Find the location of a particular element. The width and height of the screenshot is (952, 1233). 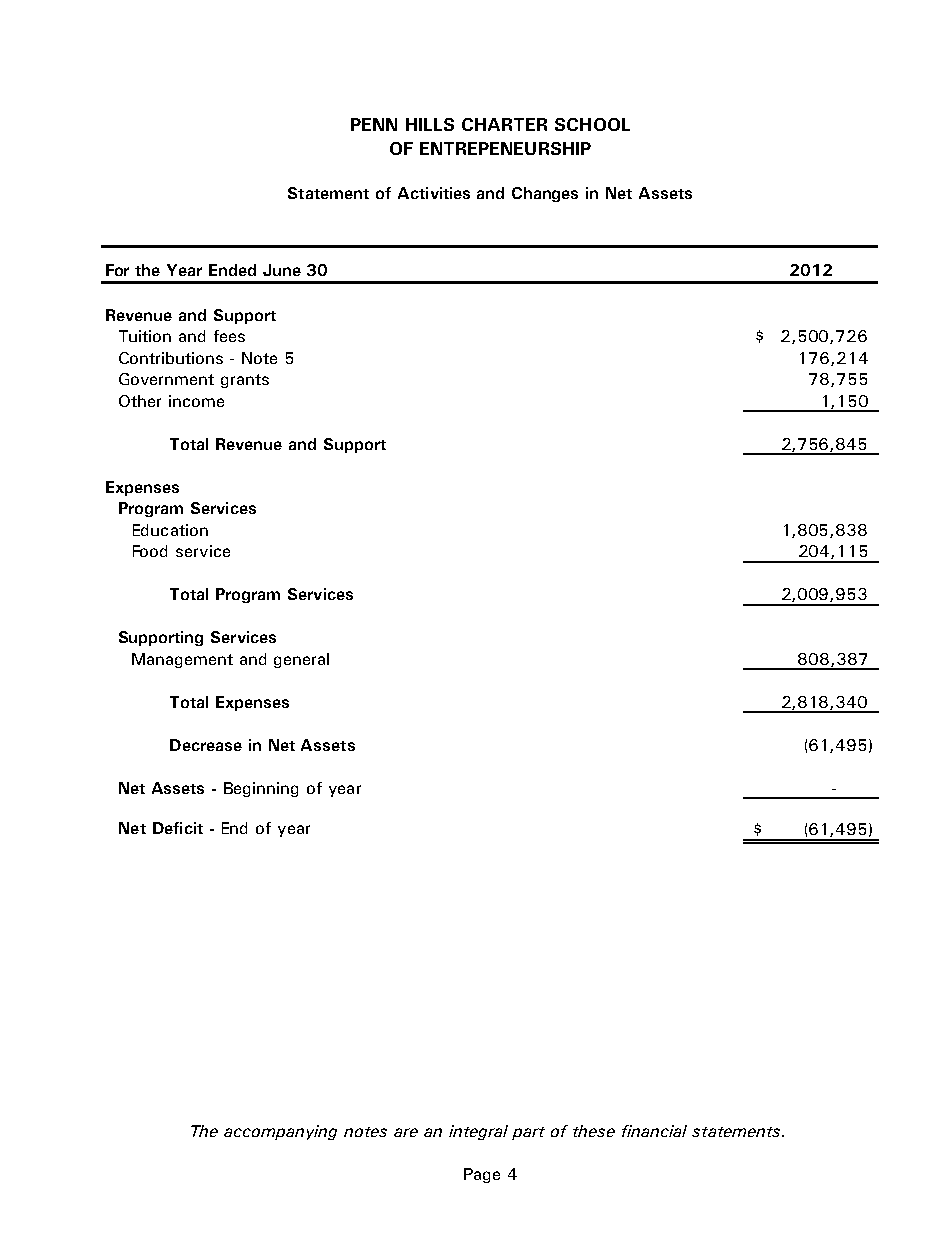

SCHOOL is located at coordinates (592, 124).
